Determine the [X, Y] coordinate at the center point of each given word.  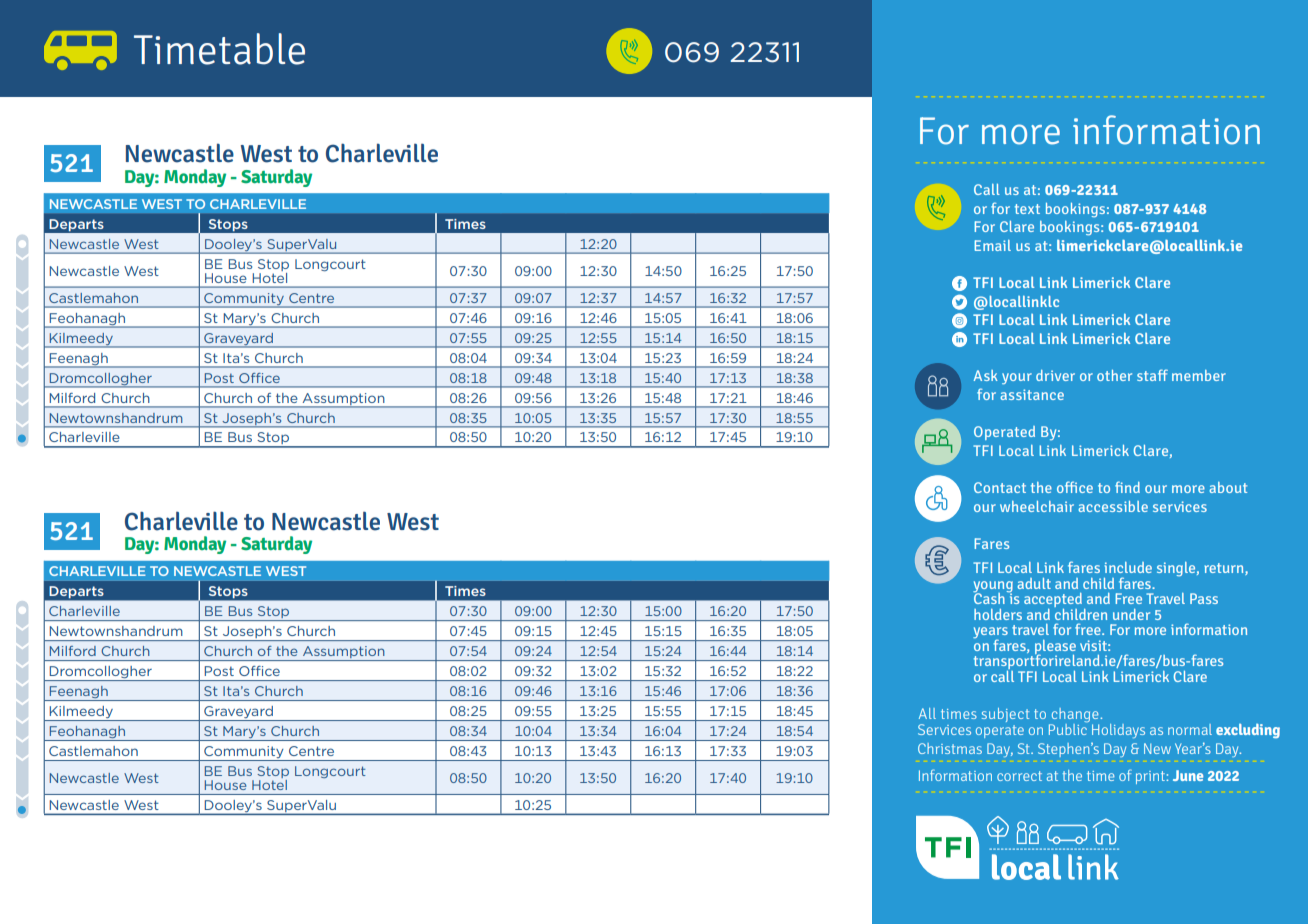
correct [1019, 776]
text [1027, 209]
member [1199, 375]
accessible [1113, 506]
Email [992, 245]
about [1228, 487]
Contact [1000, 487]
